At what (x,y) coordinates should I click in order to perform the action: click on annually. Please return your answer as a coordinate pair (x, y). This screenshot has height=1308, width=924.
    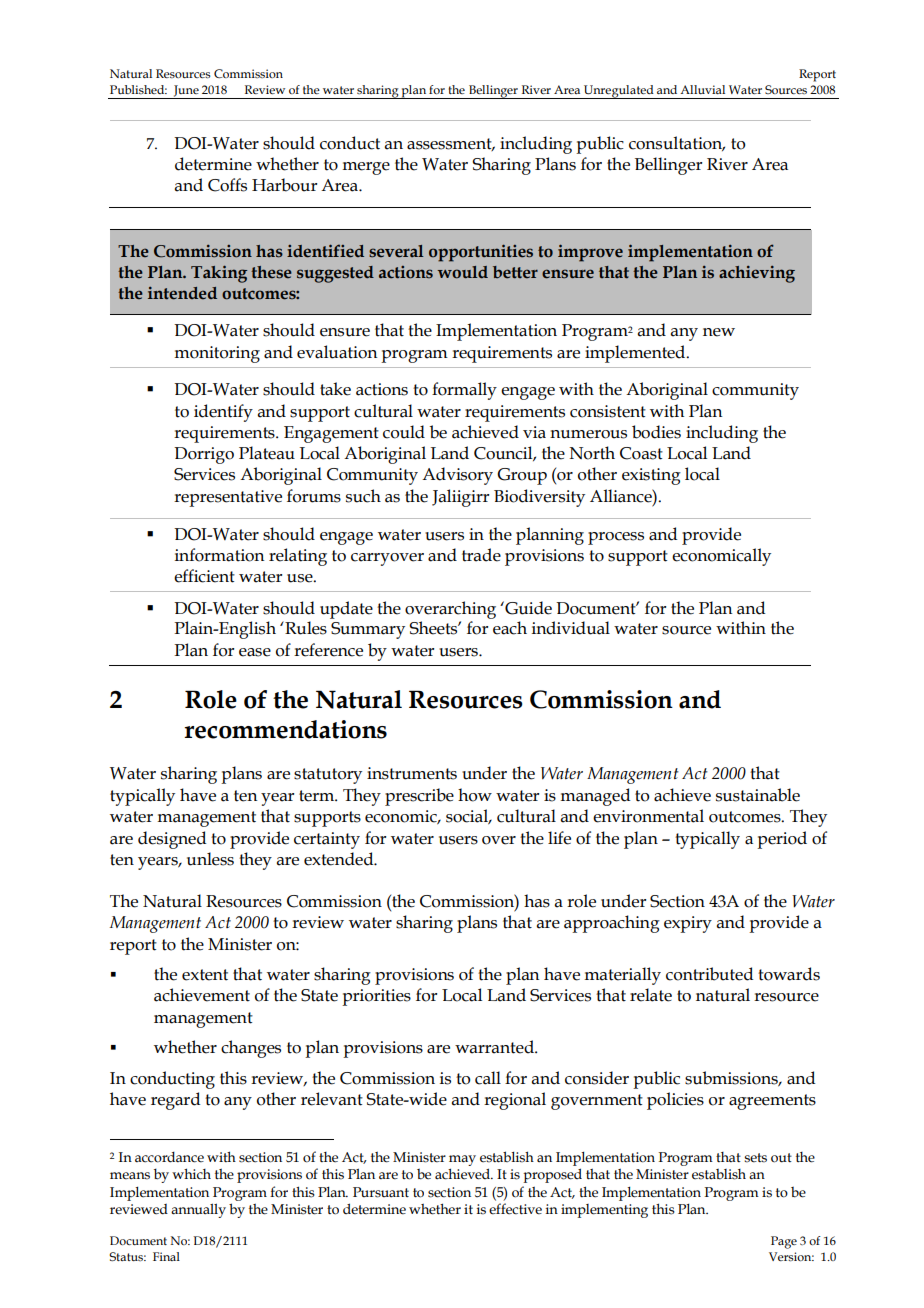
    Looking at the image, I should click on (198, 1210).
